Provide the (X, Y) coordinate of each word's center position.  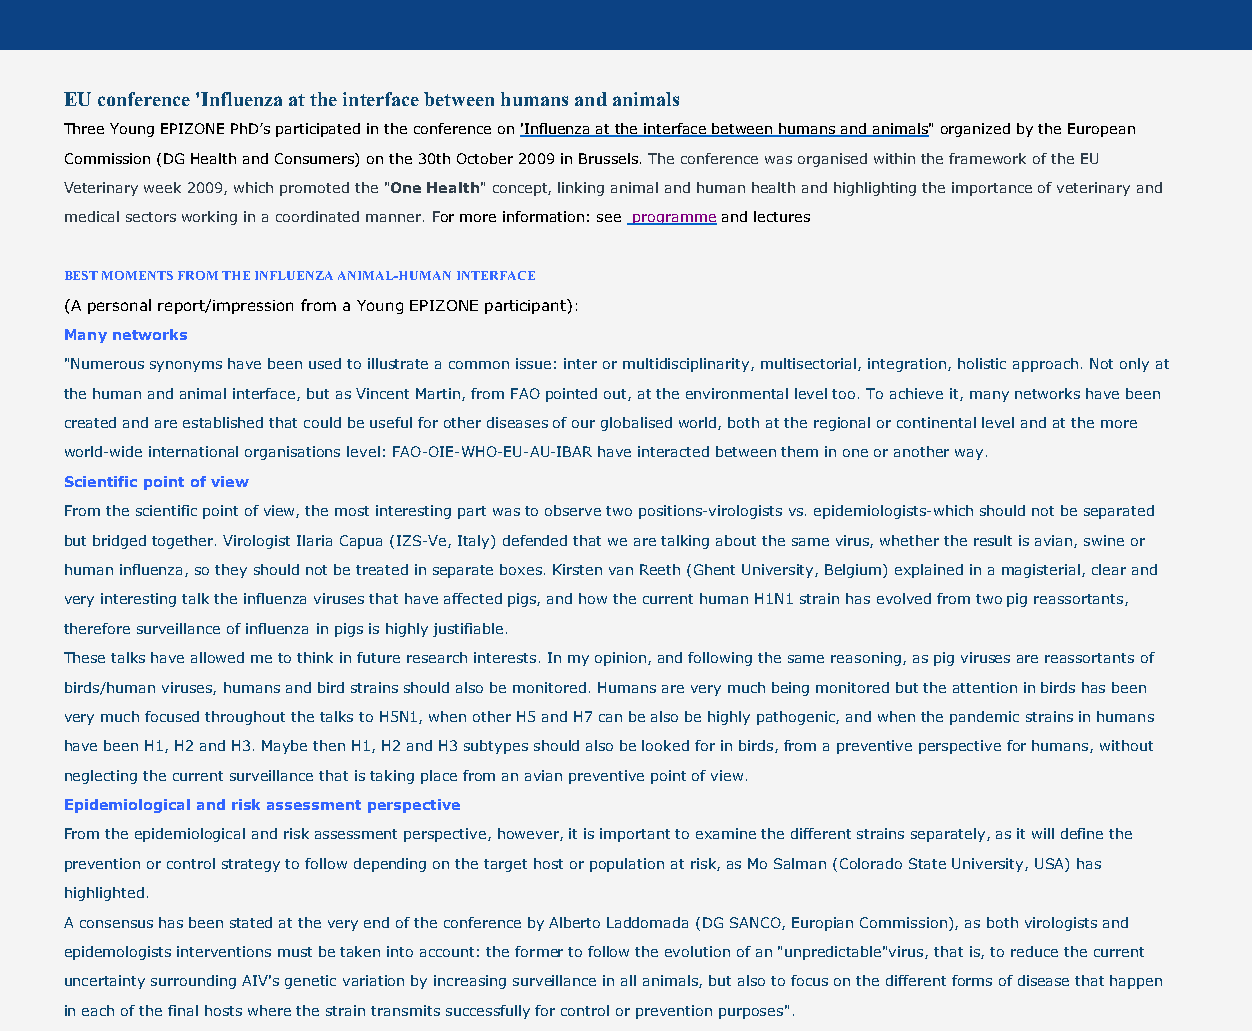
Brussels (608, 158)
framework (987, 158)
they (231, 571)
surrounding (193, 982)
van (621, 571)
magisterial (1042, 571)
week (162, 187)
